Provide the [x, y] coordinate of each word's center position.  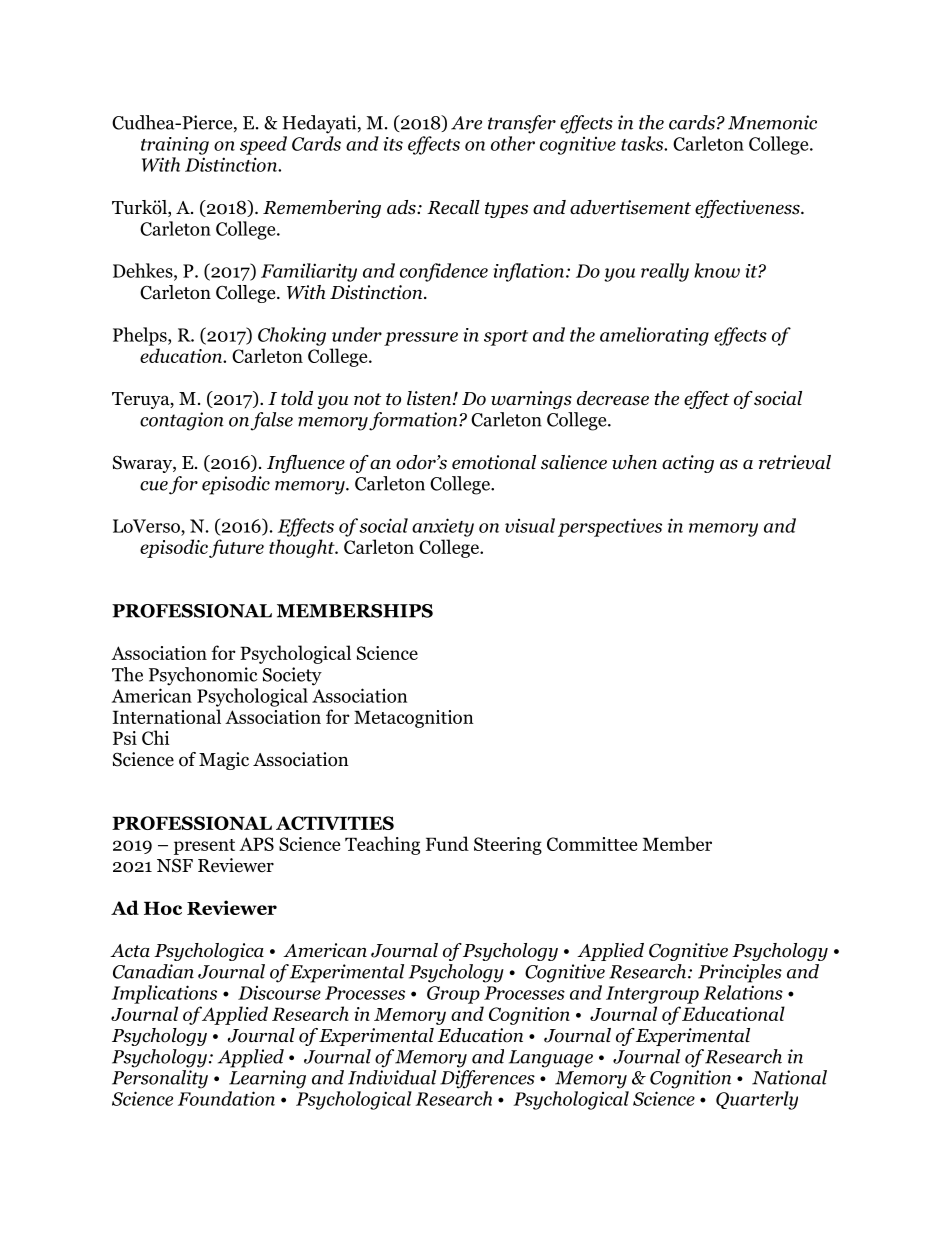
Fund [447, 843]
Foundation [226, 1098]
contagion [182, 421]
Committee [592, 844]
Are [466, 123]
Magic [224, 761]
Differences [487, 1079]
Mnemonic [772, 122]
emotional [494, 462]
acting [688, 464]
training [175, 146]
